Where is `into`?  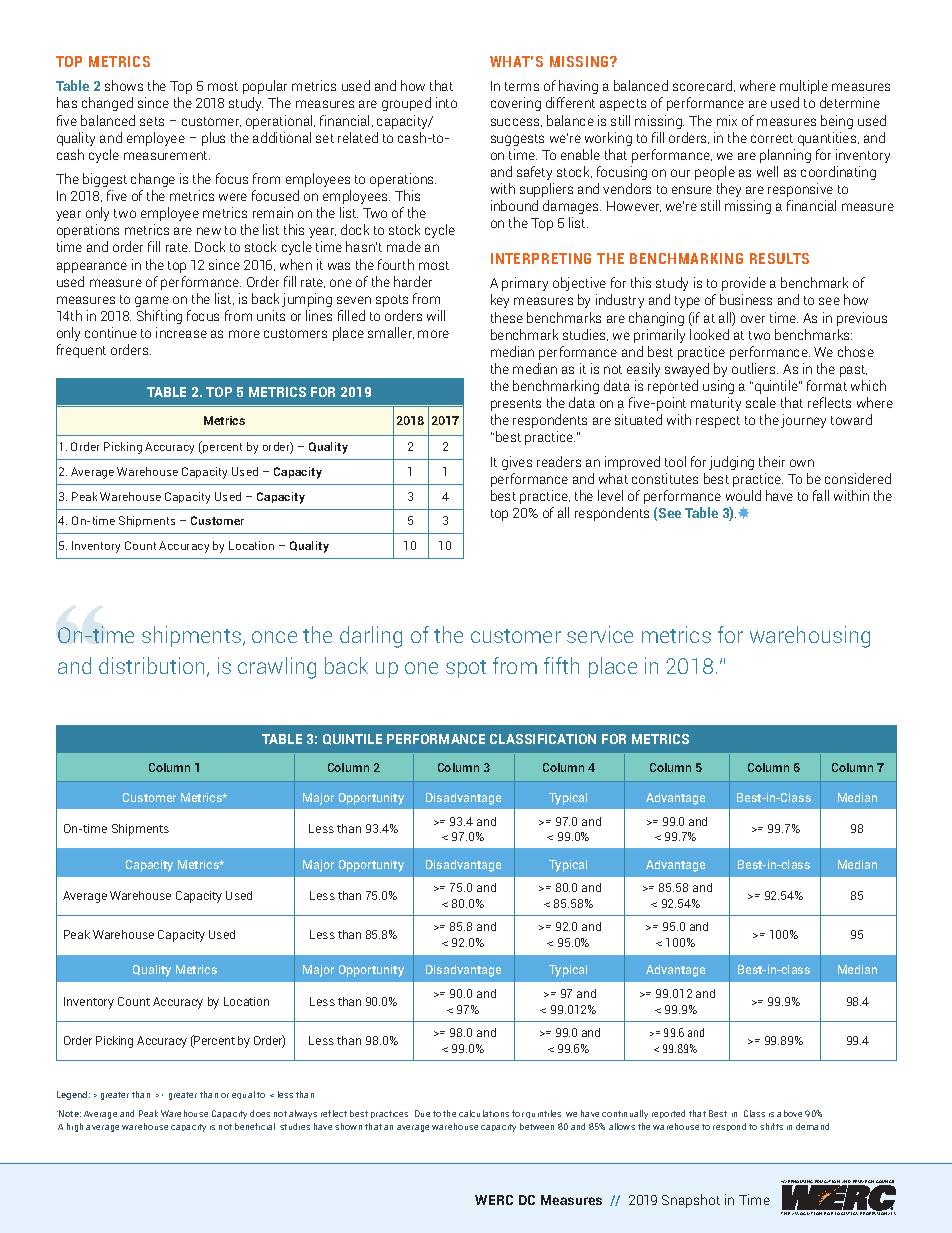
into is located at coordinates (446, 102).
